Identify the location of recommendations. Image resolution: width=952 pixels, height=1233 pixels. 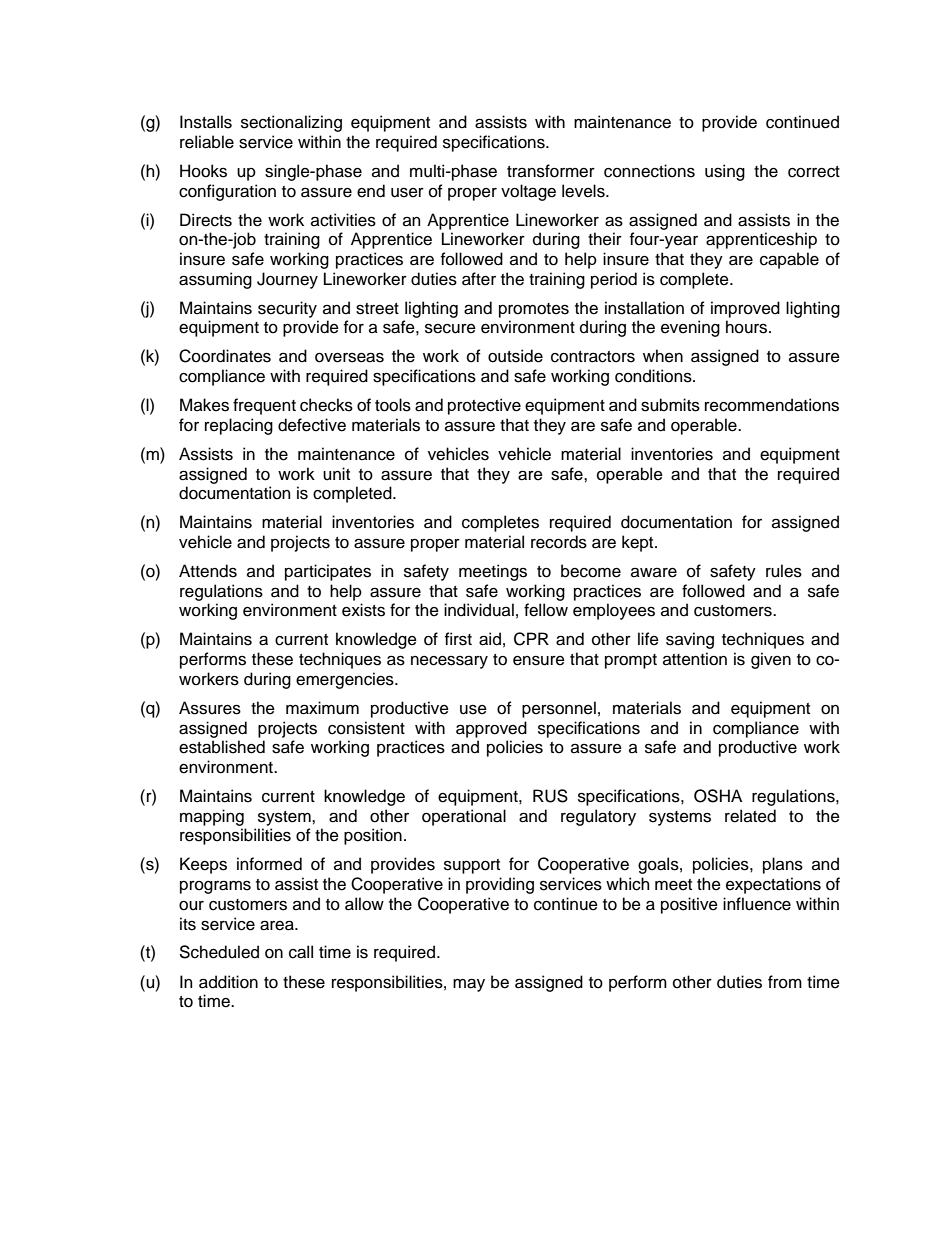
(772, 405).
